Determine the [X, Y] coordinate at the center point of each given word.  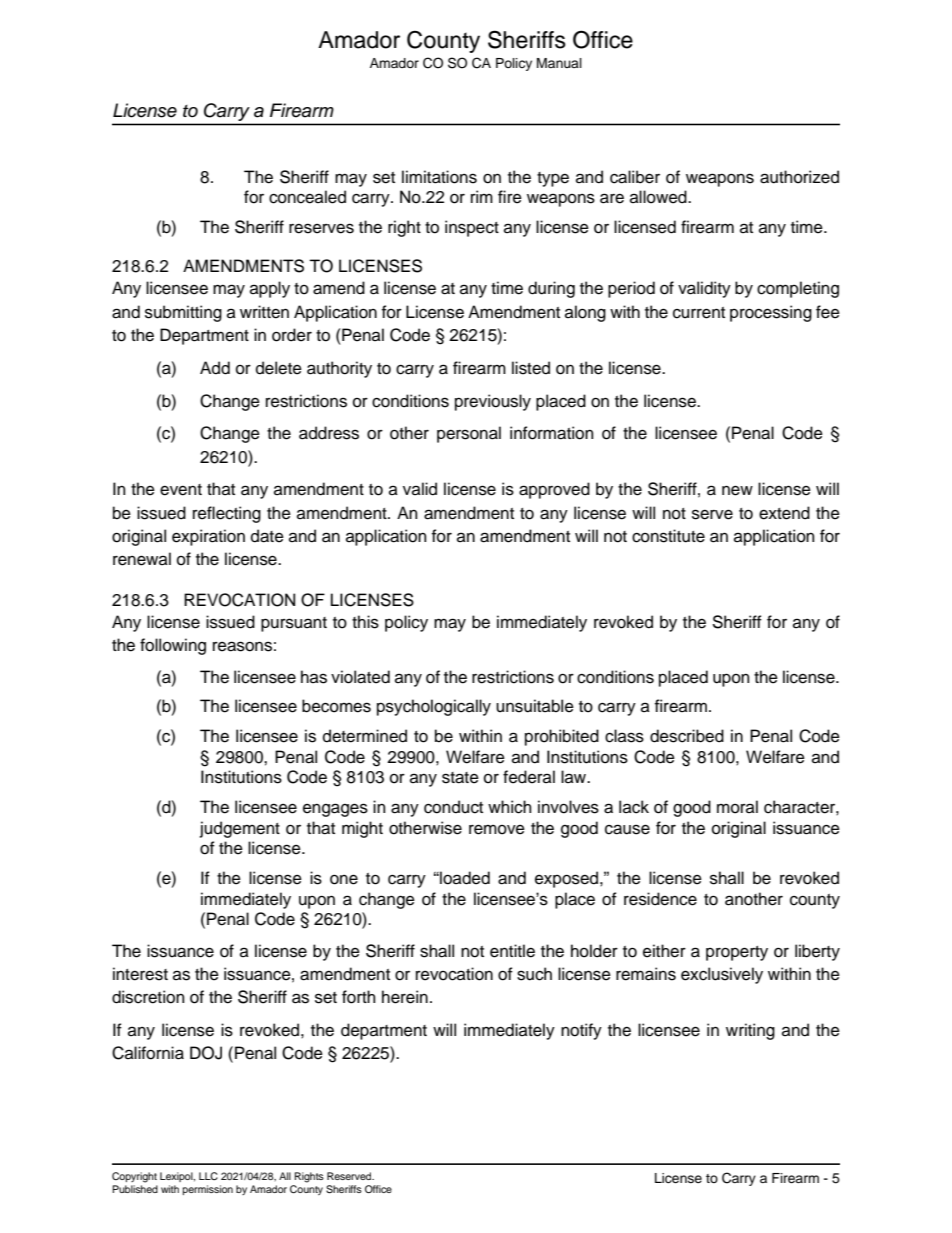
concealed [307, 197]
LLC [208, 1176]
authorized [799, 177]
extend [784, 513]
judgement [240, 829]
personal [469, 434]
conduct [453, 807]
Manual [559, 63]
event [181, 490]
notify [581, 1031]
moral [737, 807]
